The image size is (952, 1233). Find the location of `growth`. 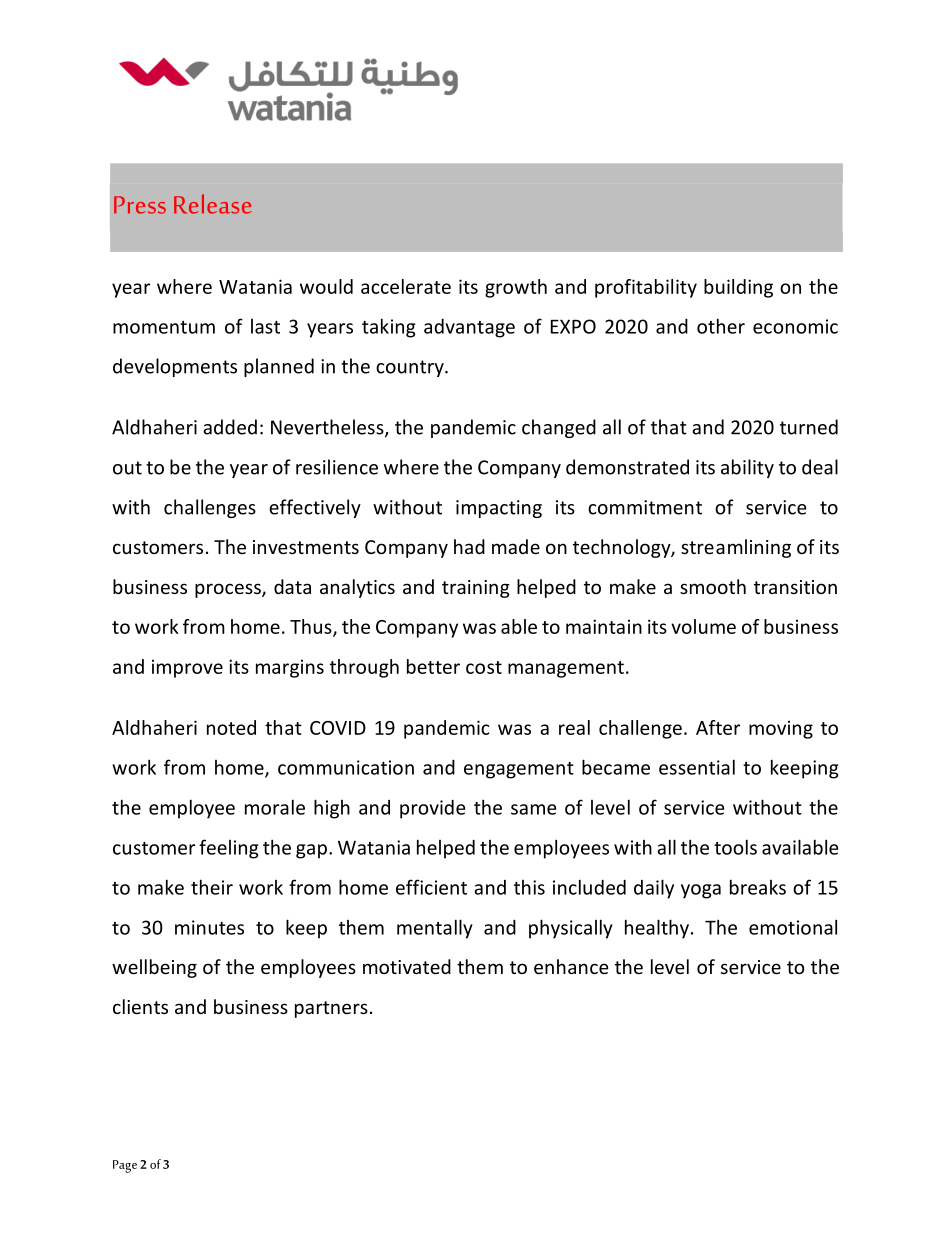

growth is located at coordinates (516, 288).
